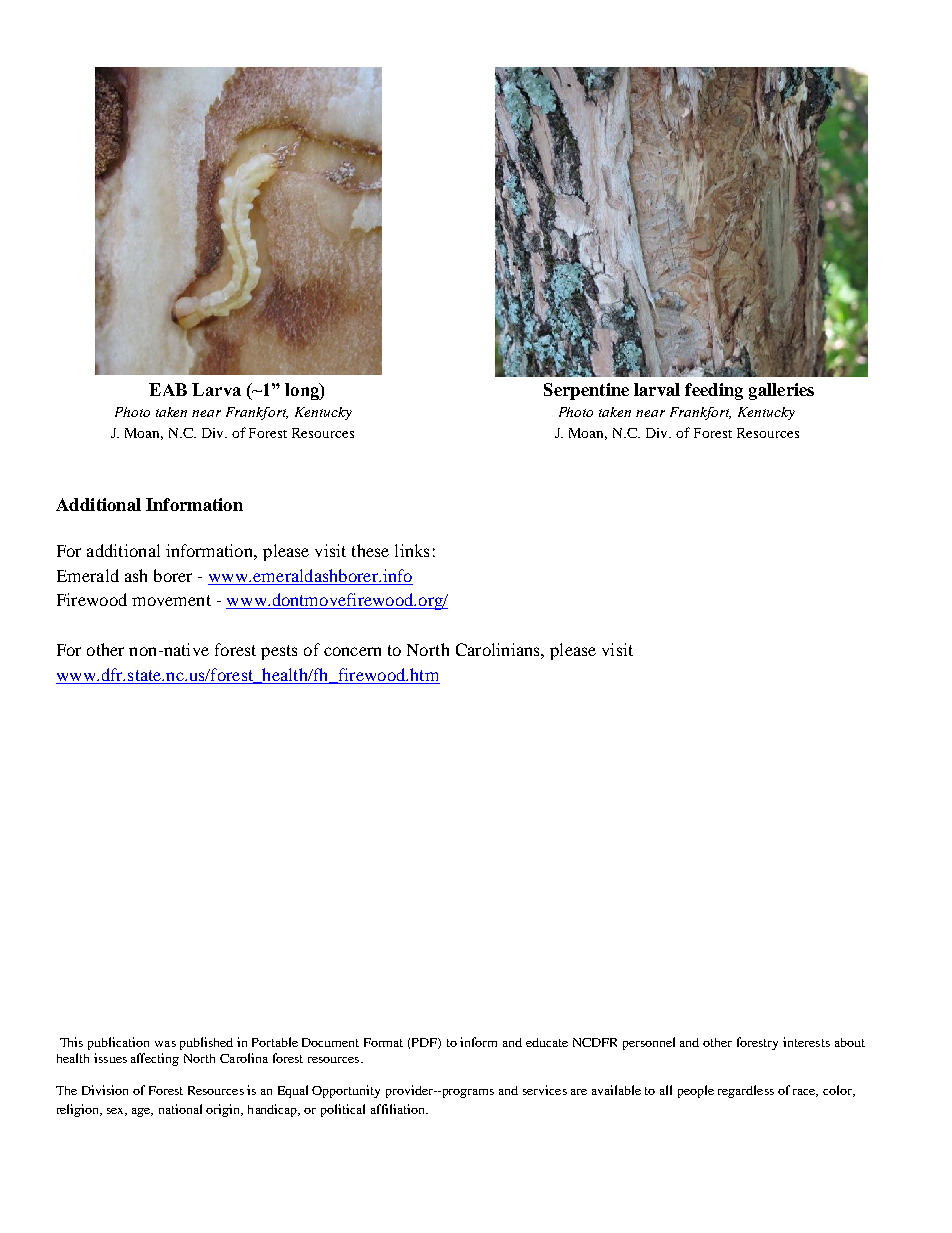 The image size is (952, 1233). What do you see at coordinates (781, 391) in the screenshot?
I see `galleries` at bounding box center [781, 391].
